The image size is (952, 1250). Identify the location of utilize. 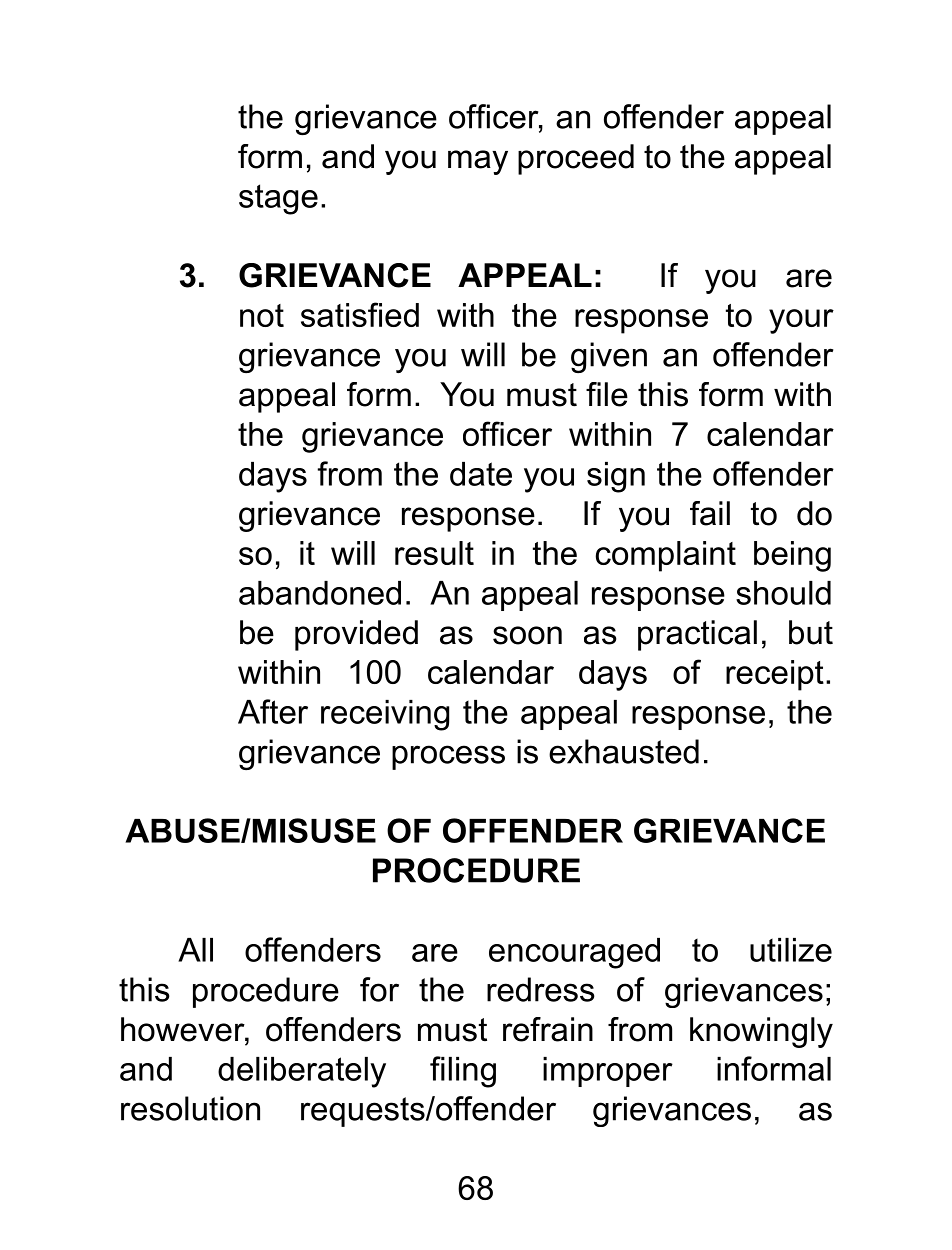
(791, 950).
